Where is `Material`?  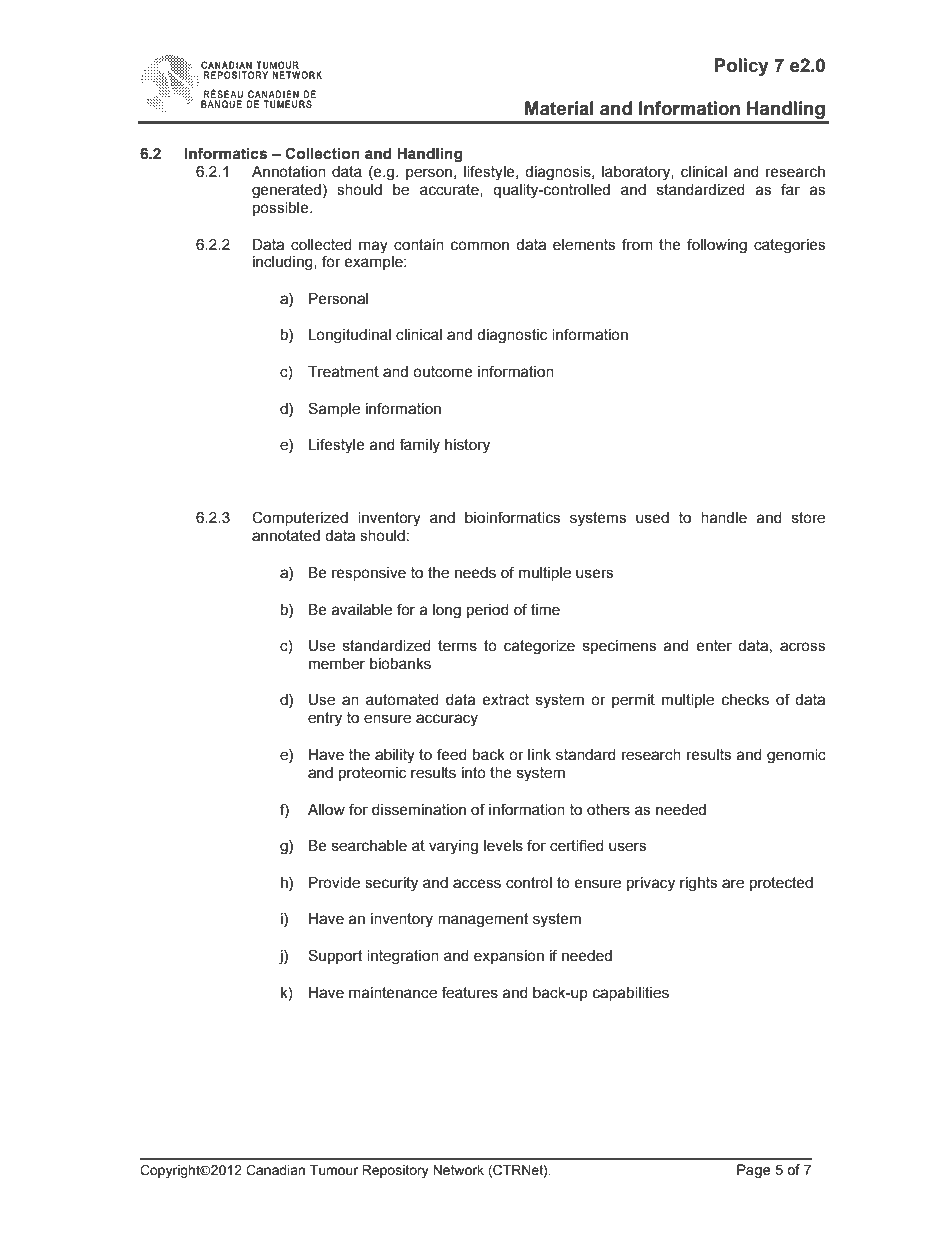
Material is located at coordinates (559, 108).
